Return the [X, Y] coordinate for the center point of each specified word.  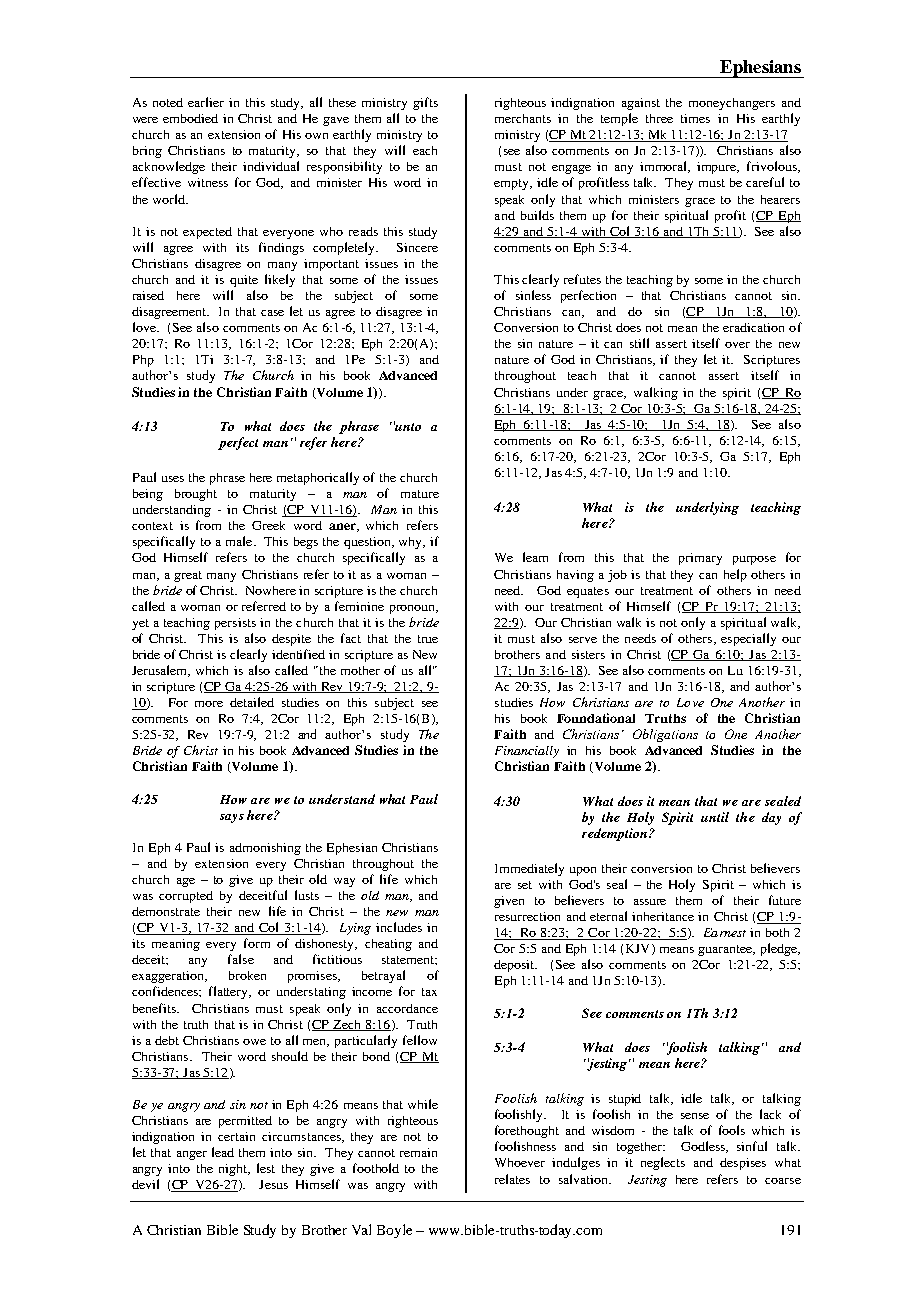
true [428, 639]
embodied [190, 118]
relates [512, 1179]
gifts [425, 103]
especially [748, 639]
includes [399, 927]
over [737, 345]
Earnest [725, 932]
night [234, 1170]
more [209, 704]
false [241, 959]
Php [143, 361]
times [695, 118]
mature [420, 494]
